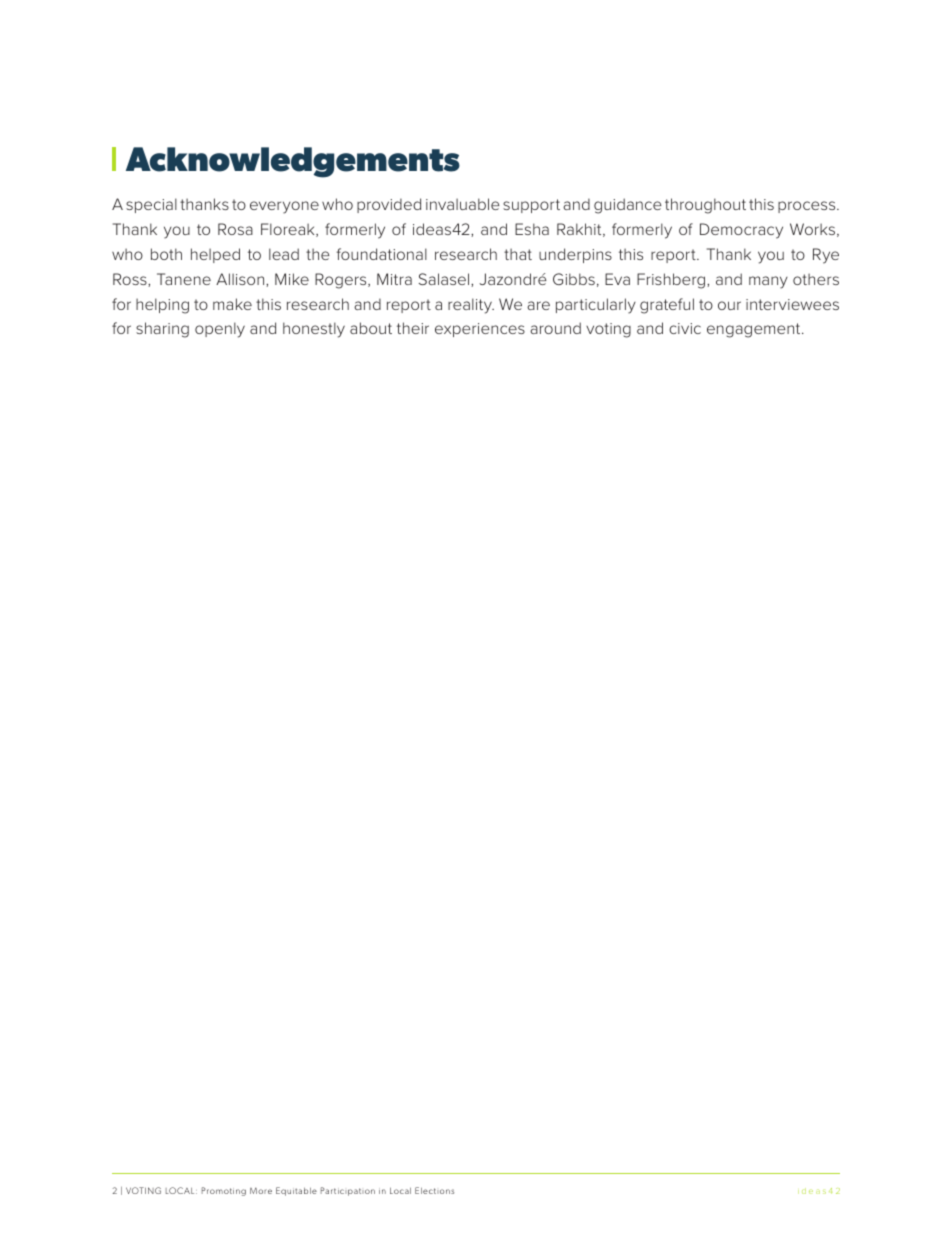  Describe the element at coordinates (220, 330) in the screenshot. I see `openly` at that location.
